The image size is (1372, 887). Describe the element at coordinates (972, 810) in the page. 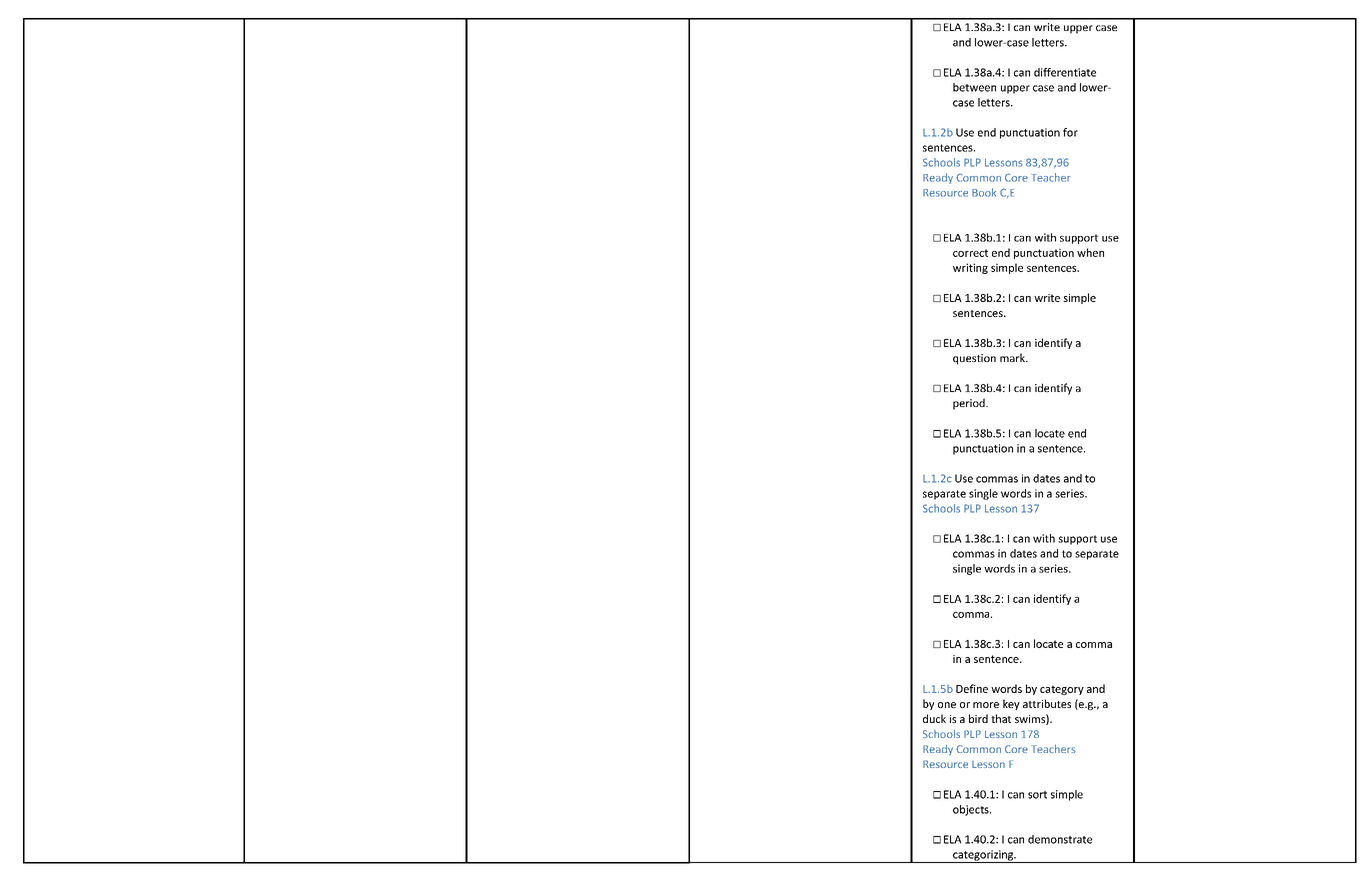

I see `objects` at that location.
